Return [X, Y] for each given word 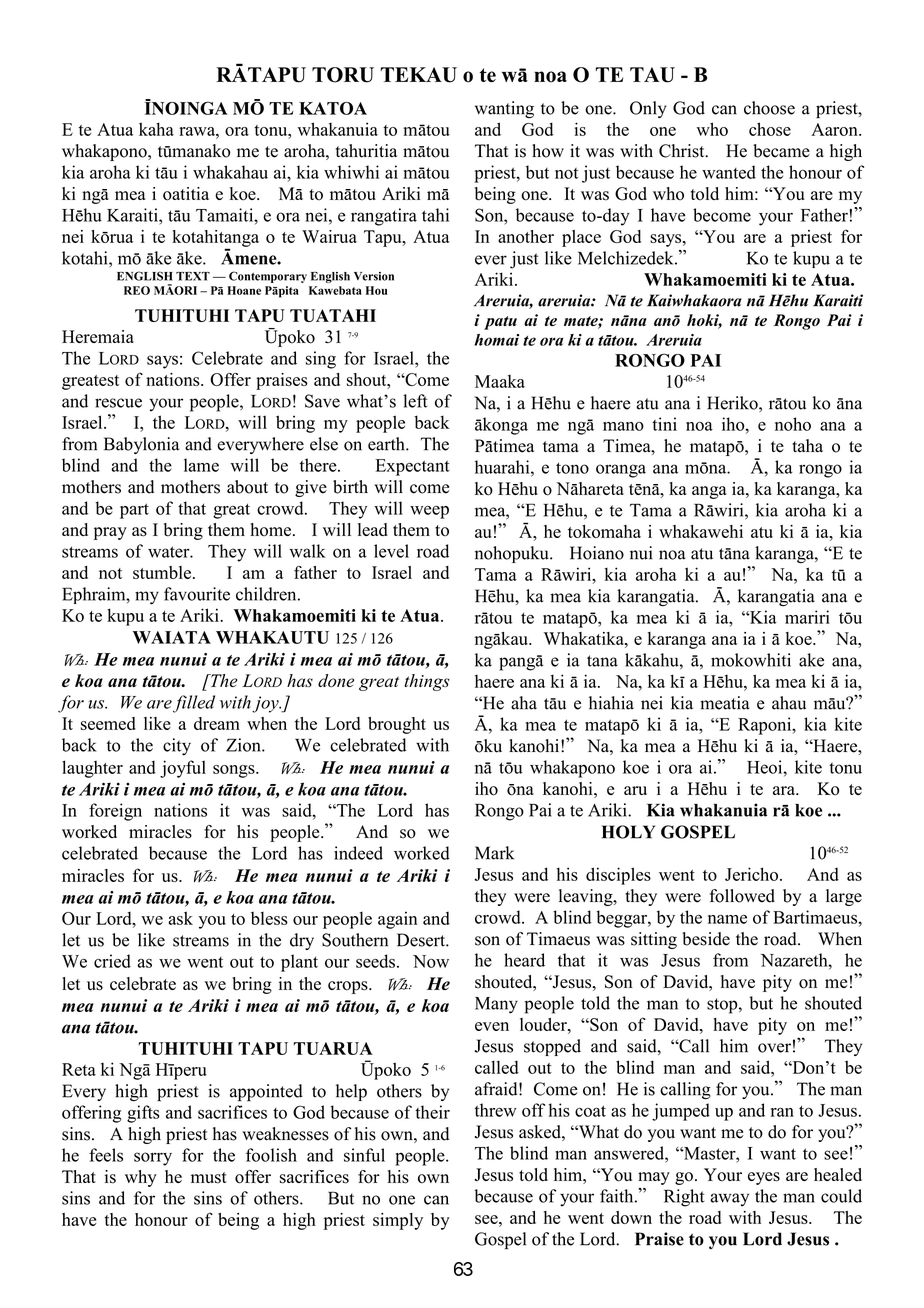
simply [398, 1221]
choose [769, 108]
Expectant [413, 467]
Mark [494, 853]
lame [201, 465]
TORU [343, 75]
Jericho [751, 874]
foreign [115, 812]
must [209, 1178]
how [548, 151]
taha [807, 445]
